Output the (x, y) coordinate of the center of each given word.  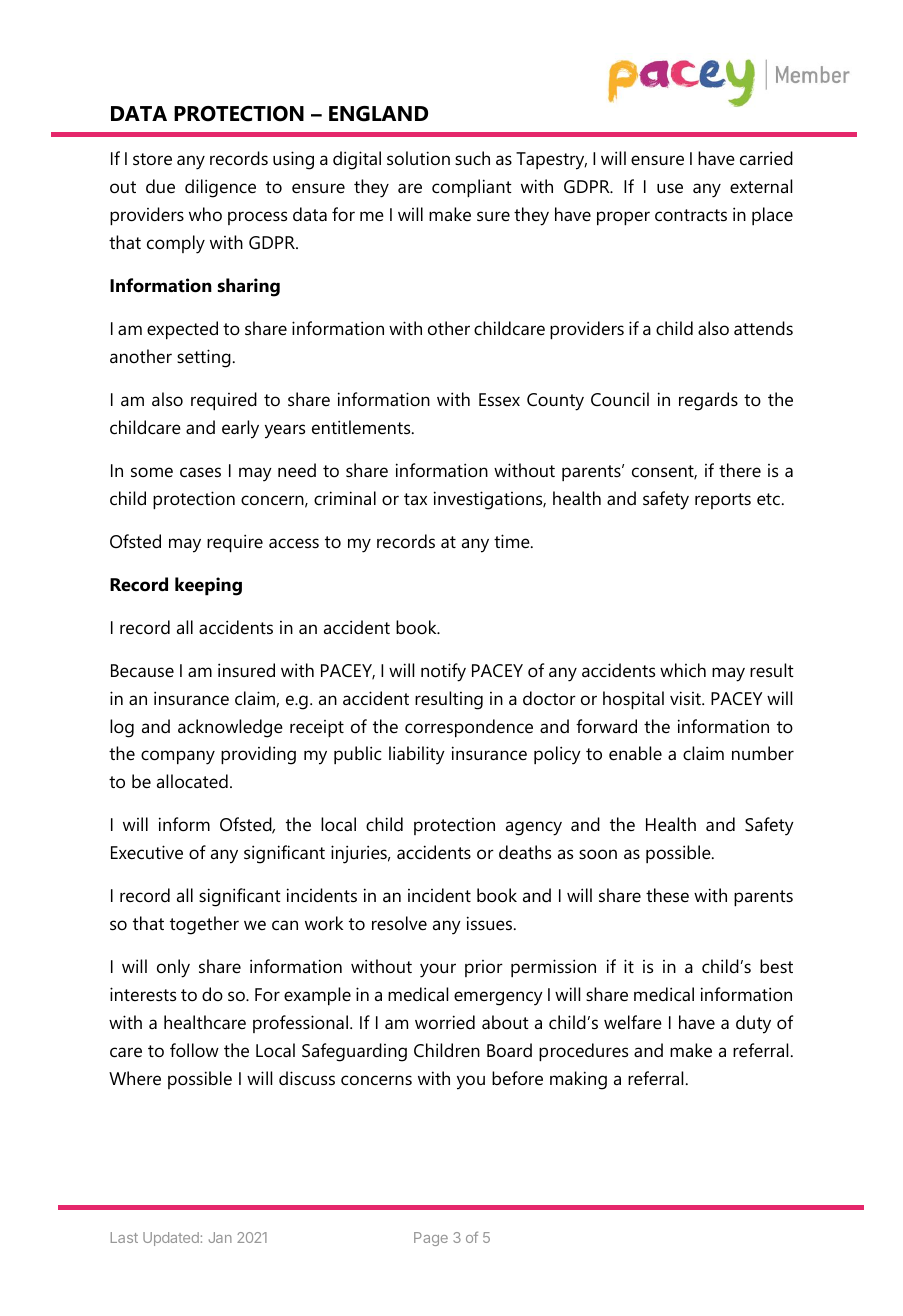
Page (431, 1239)
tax (415, 499)
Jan (220, 1237)
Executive (147, 852)
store (152, 159)
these (667, 895)
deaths (525, 852)
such (472, 158)
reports (723, 501)
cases (200, 472)
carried (766, 158)
